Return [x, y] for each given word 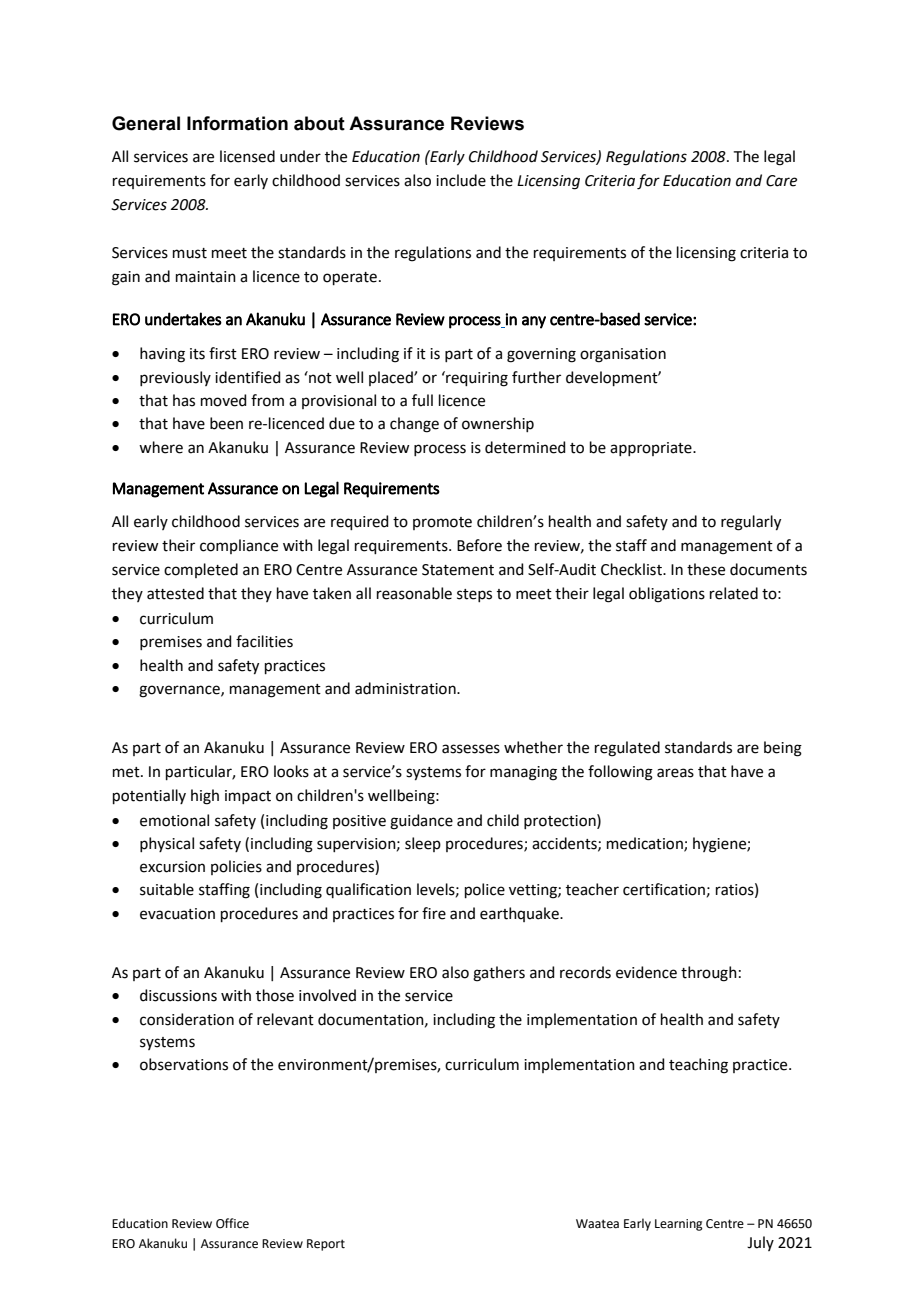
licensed [247, 156]
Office [232, 1223]
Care [781, 181]
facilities [264, 641]
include [461, 180]
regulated [627, 749]
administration [406, 688]
